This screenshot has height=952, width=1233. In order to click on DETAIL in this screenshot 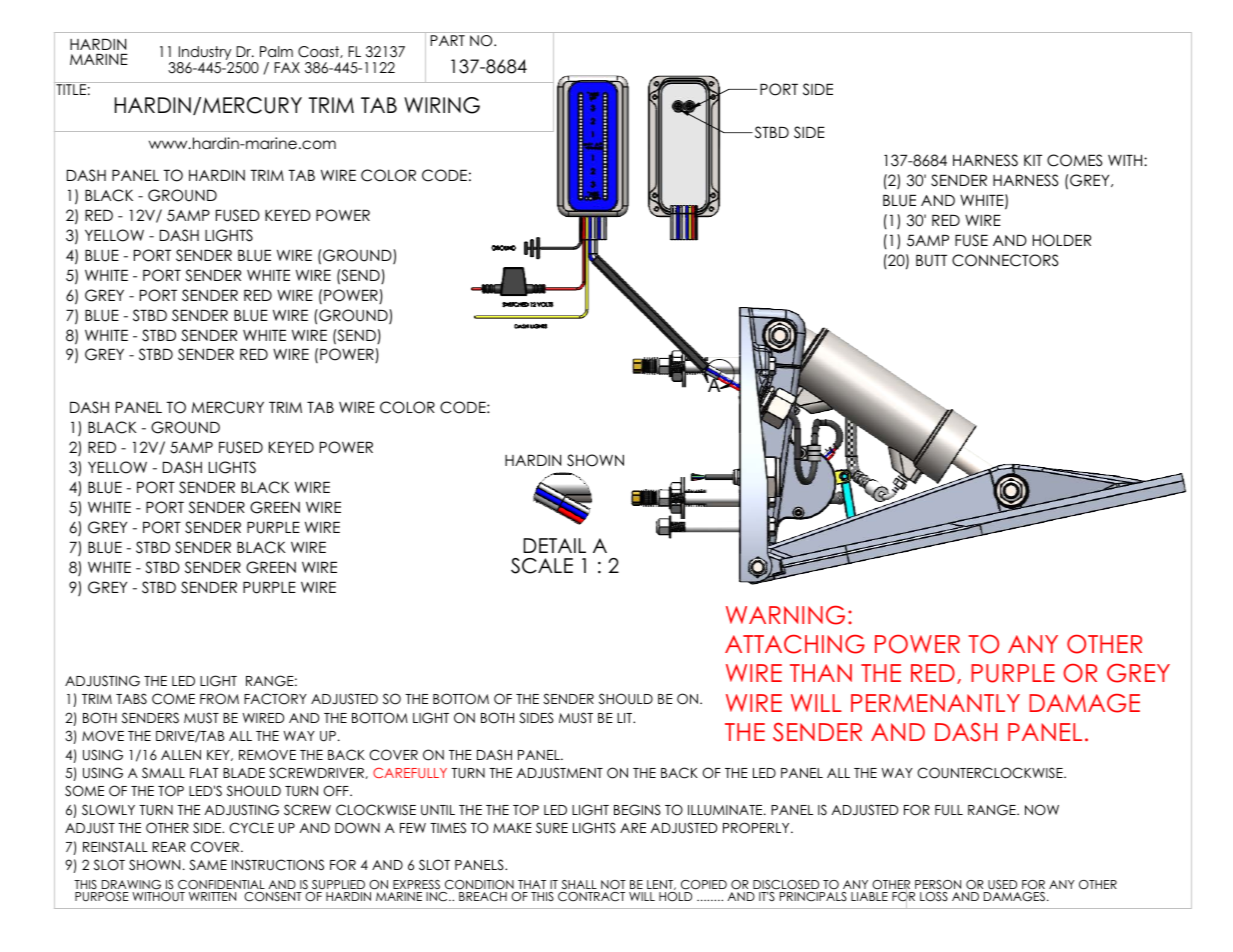, I will do `click(554, 545)`.
